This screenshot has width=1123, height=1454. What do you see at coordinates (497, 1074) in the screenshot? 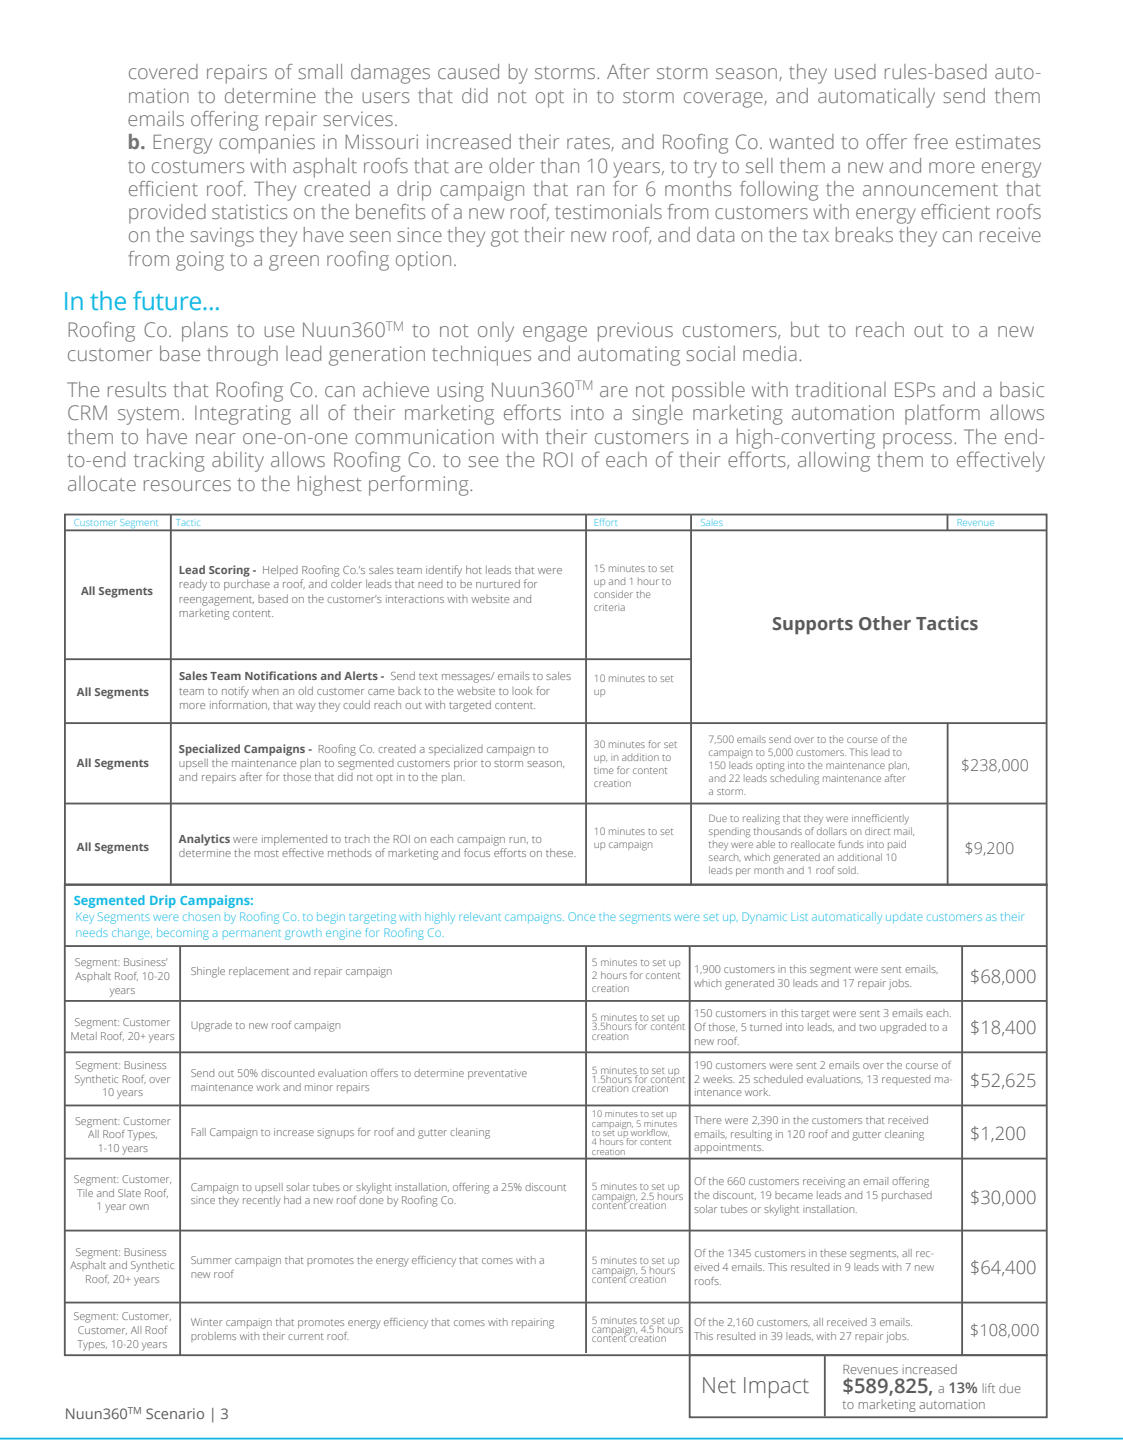
I see `preventative` at bounding box center [497, 1074].
